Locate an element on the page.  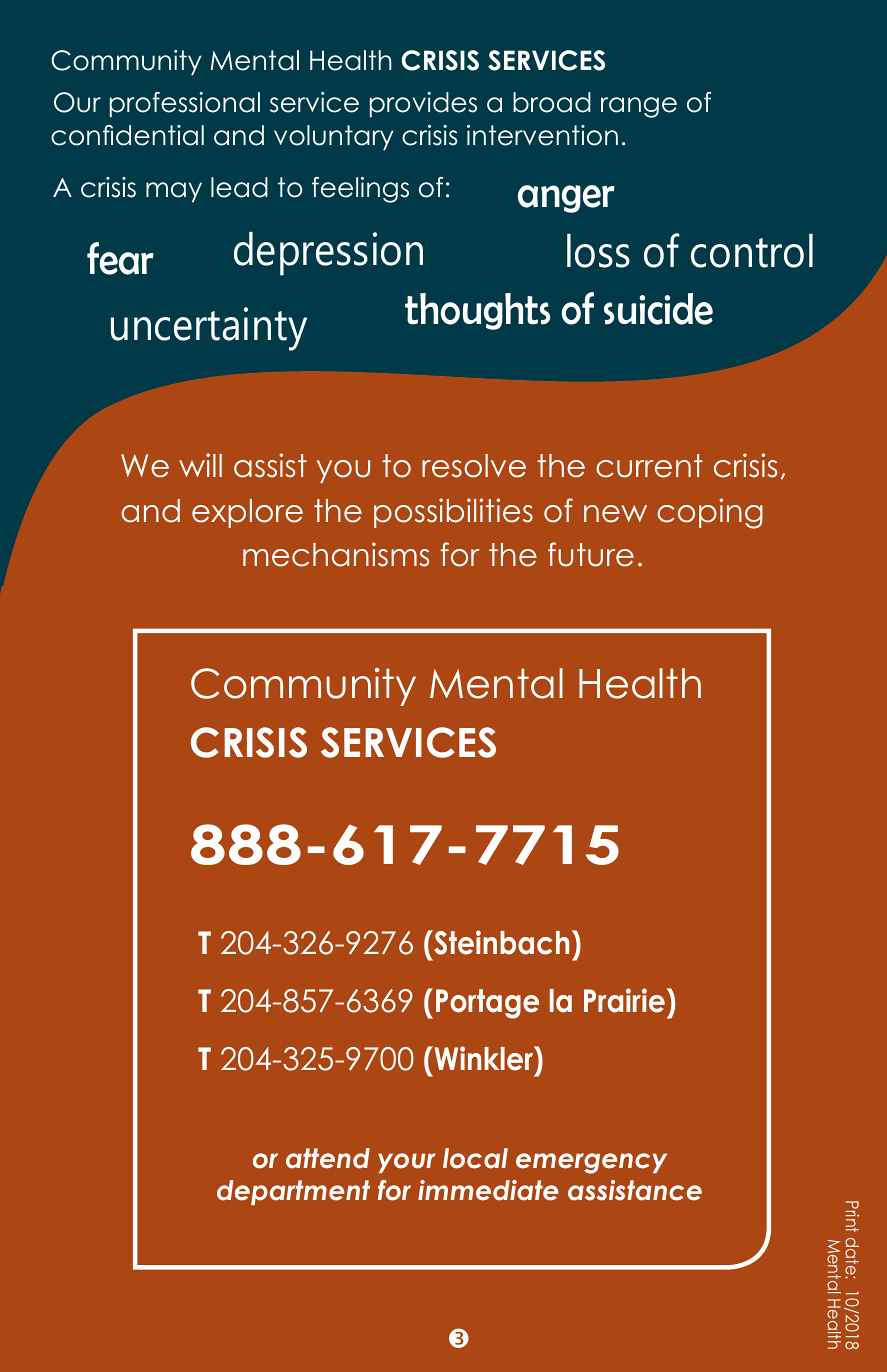
mechanisms is located at coordinates (336, 554).
